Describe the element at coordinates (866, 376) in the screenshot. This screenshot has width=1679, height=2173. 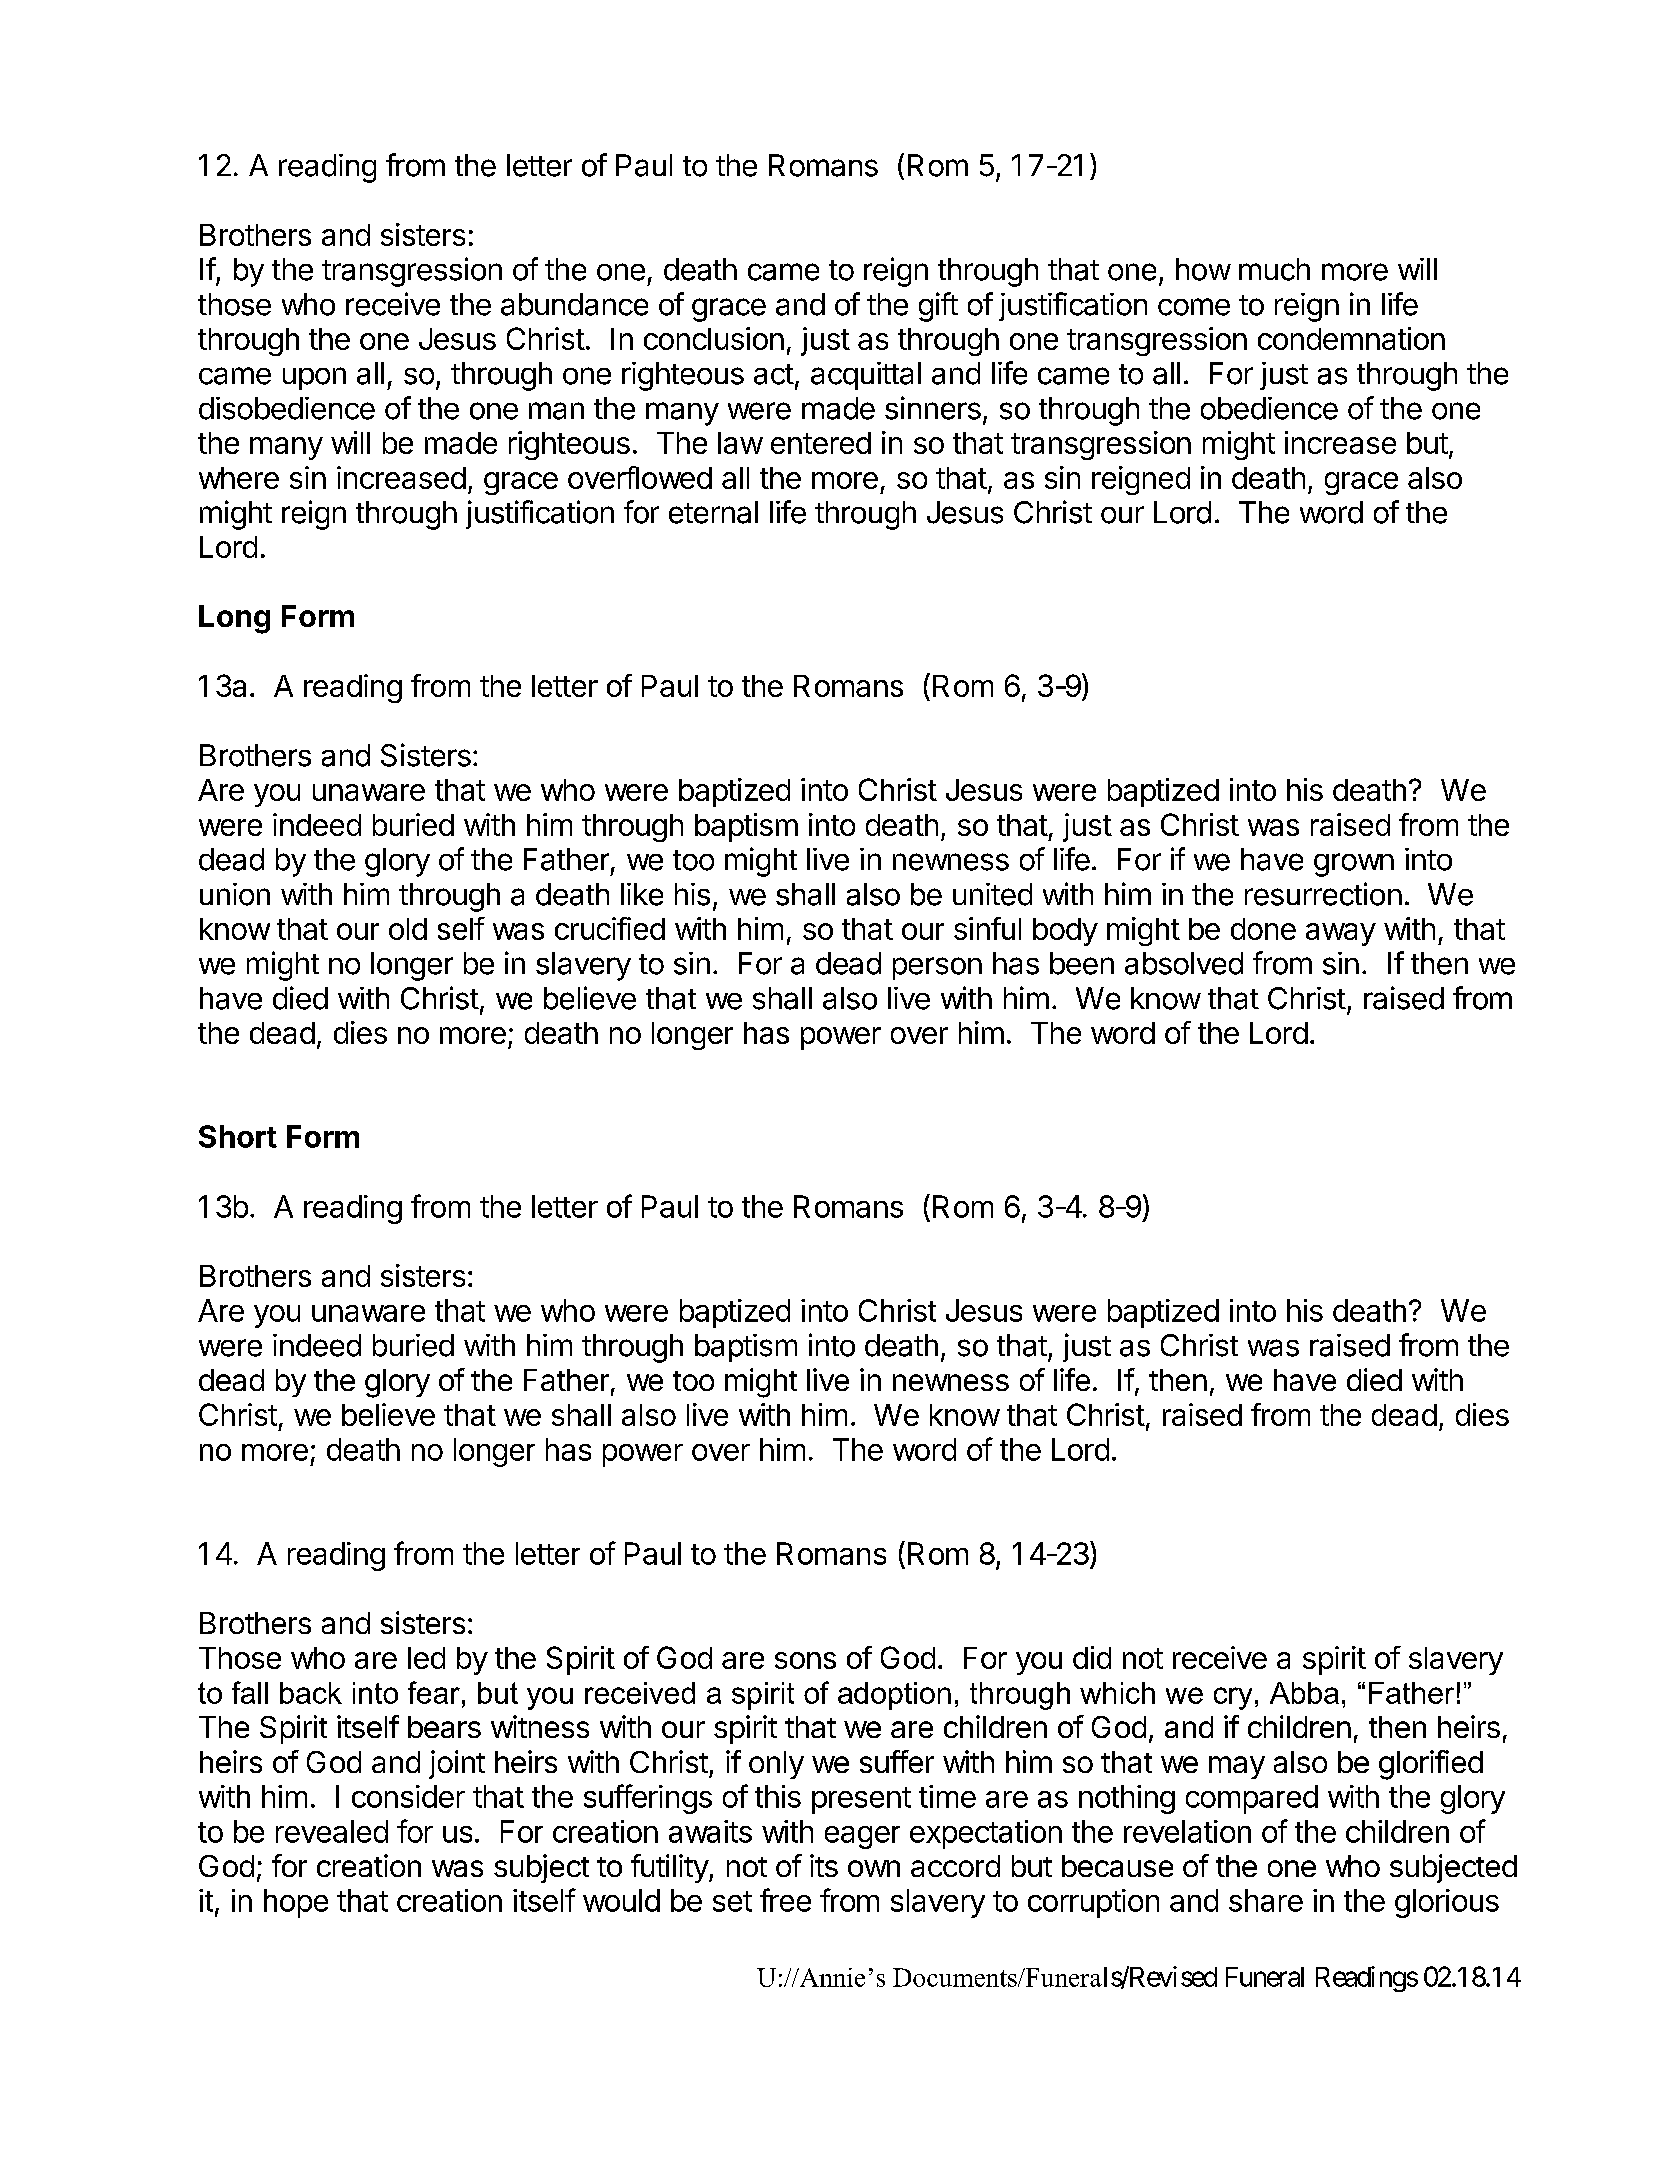
I see `acquittal` at that location.
